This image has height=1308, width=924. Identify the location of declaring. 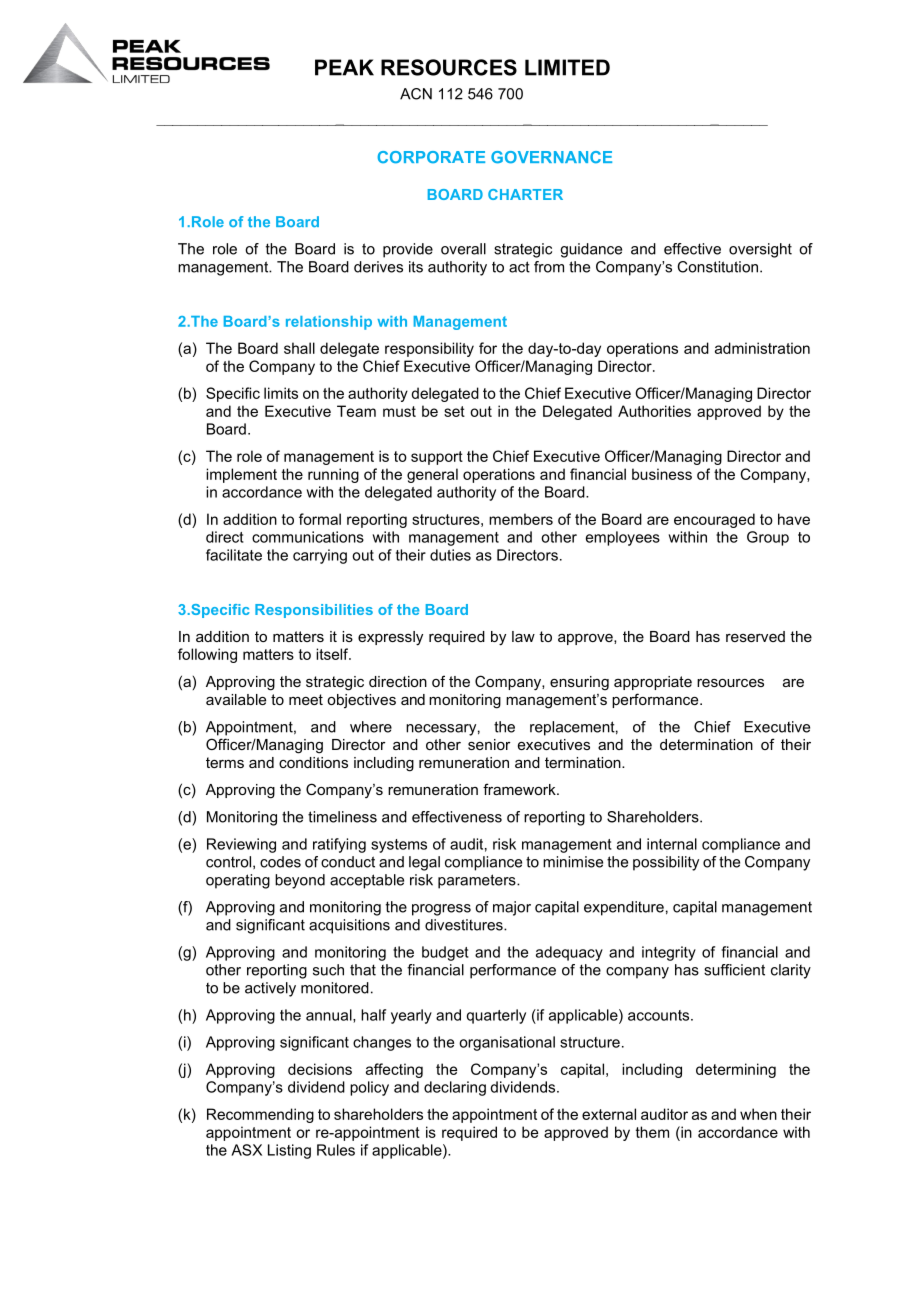
(455, 1088).
